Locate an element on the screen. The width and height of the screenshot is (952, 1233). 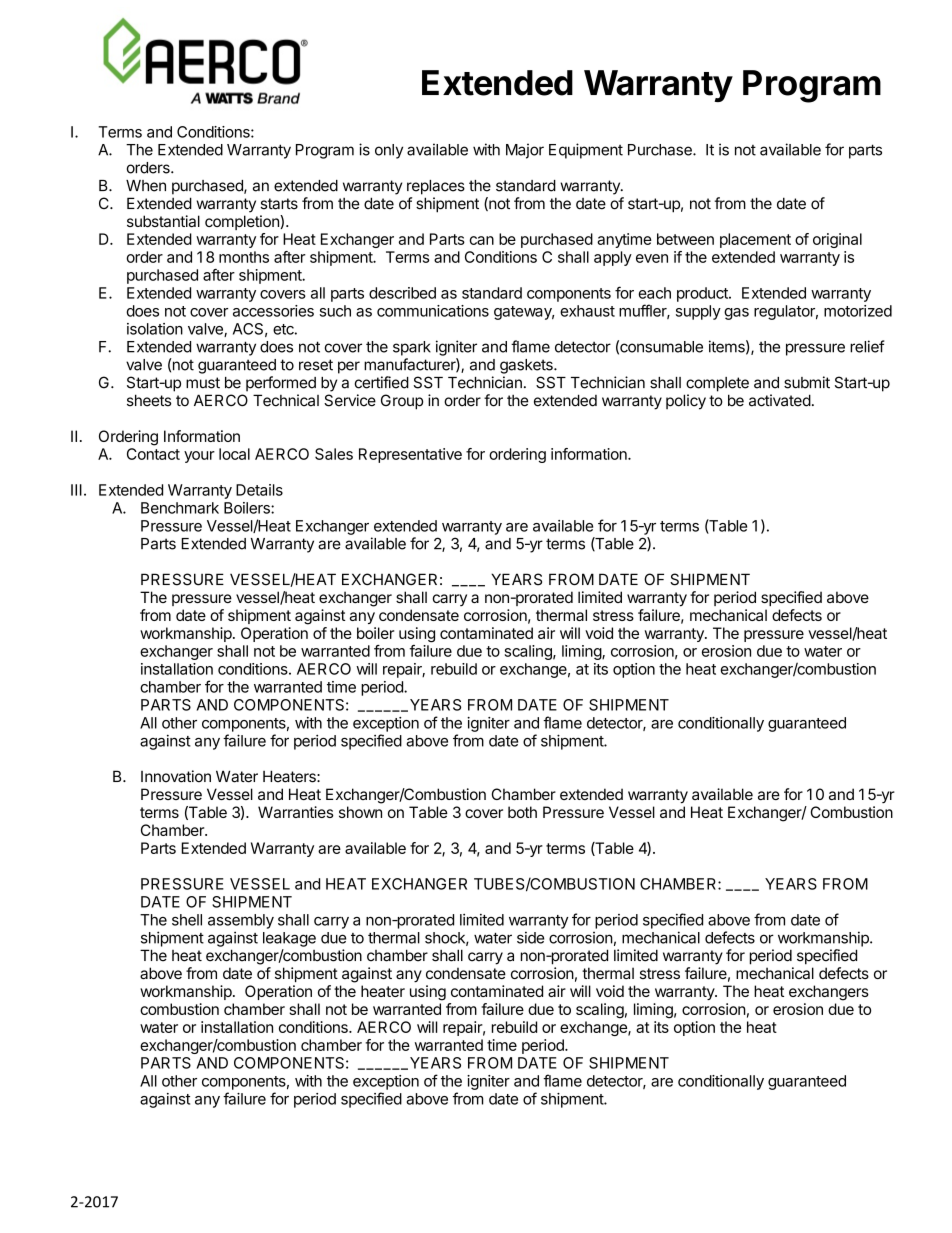
submit is located at coordinates (807, 382).
